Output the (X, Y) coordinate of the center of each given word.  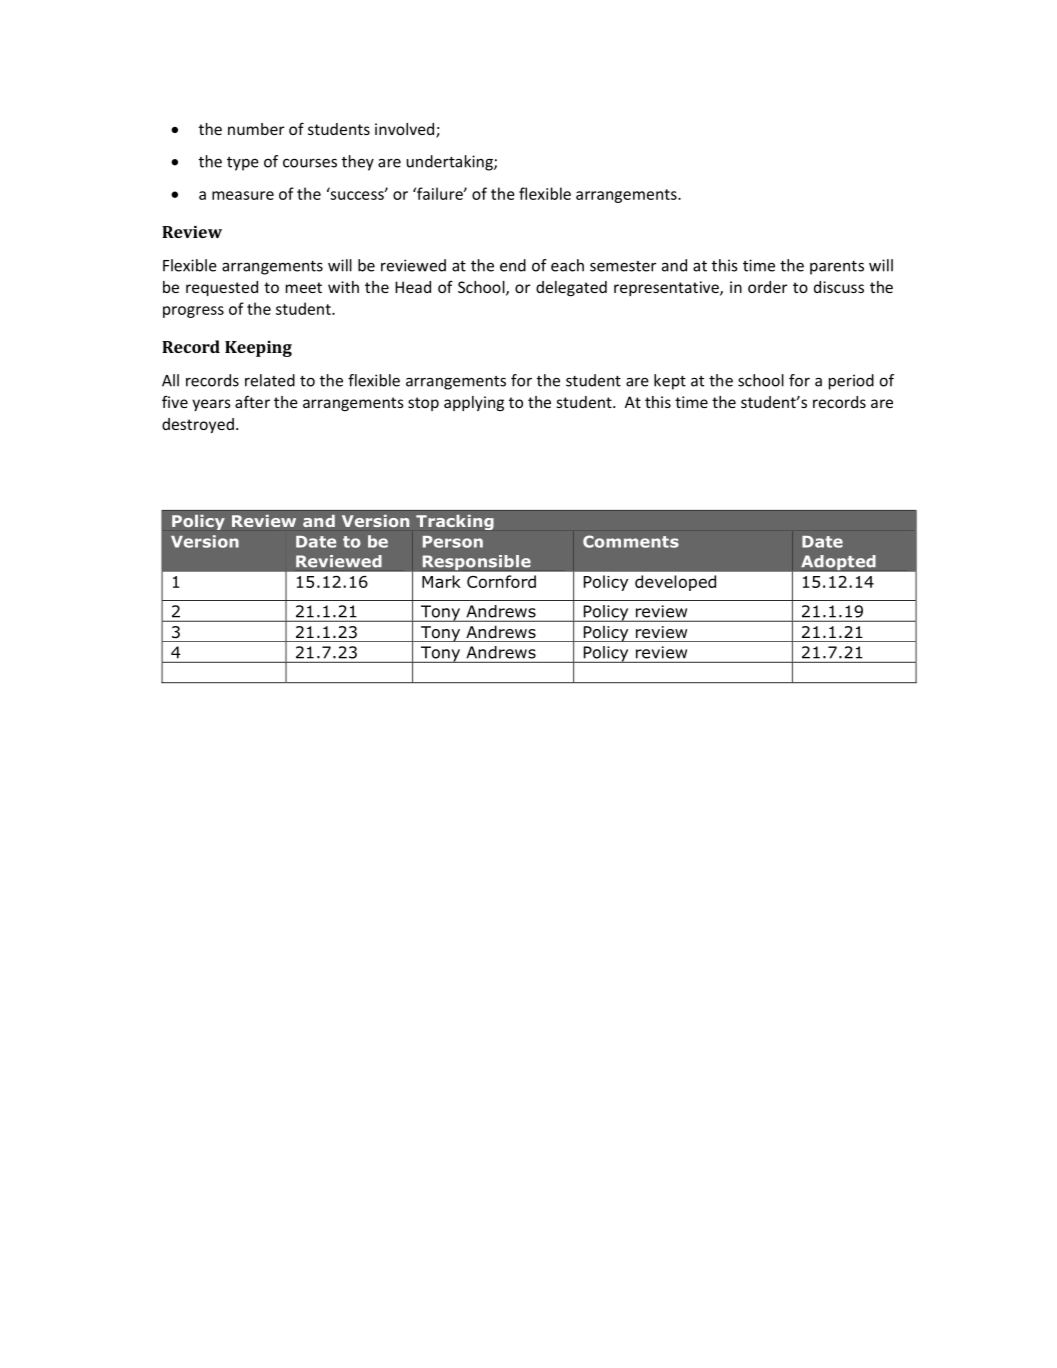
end (513, 265)
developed (675, 583)
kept (670, 382)
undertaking (450, 163)
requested (222, 288)
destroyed (198, 425)
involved (406, 130)
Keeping (258, 349)
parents (837, 268)
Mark (441, 581)
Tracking (455, 522)
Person (453, 542)
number (256, 129)
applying (474, 403)
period (851, 382)
